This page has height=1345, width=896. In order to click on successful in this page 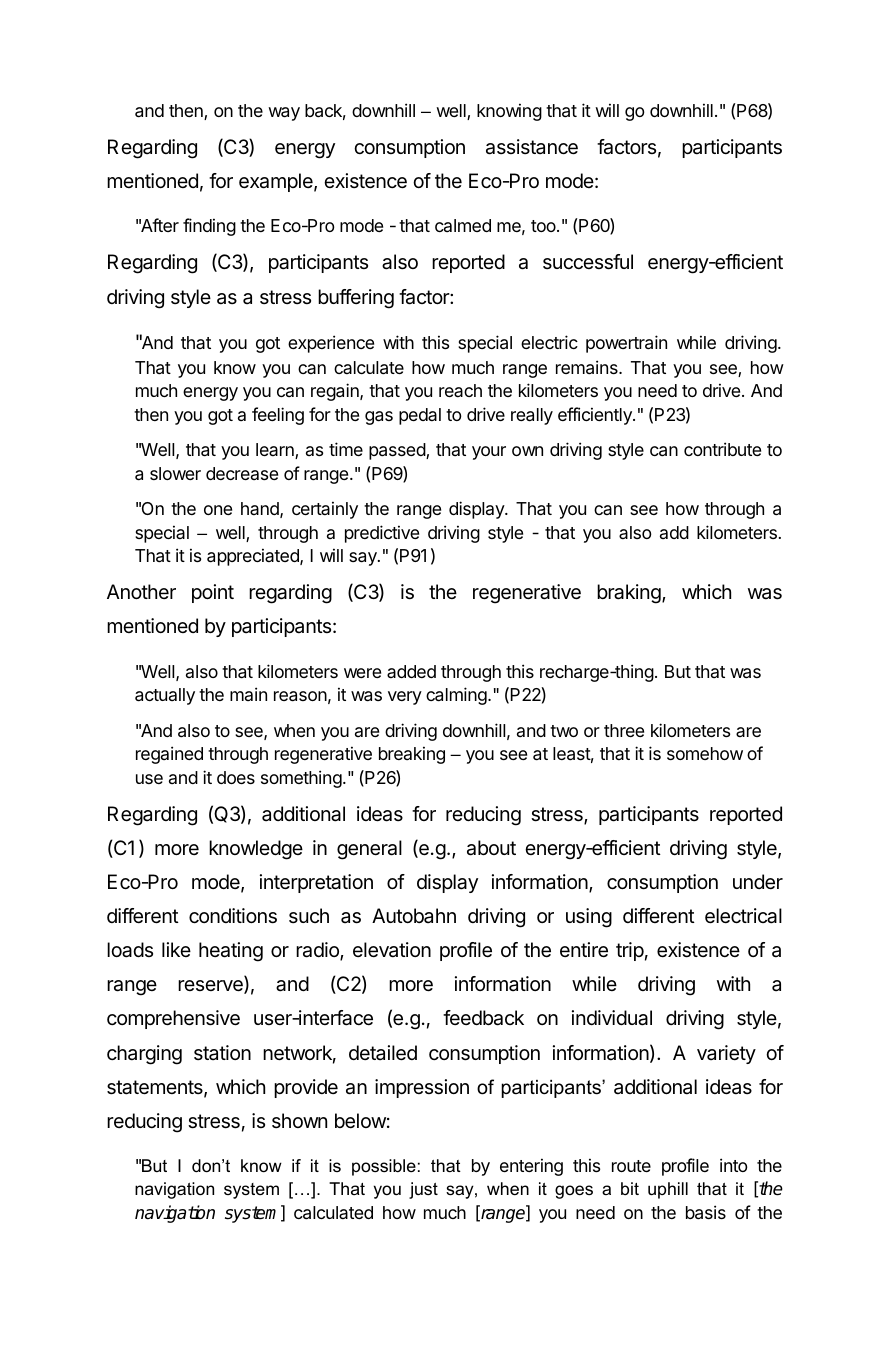, I will do `click(588, 262)`.
